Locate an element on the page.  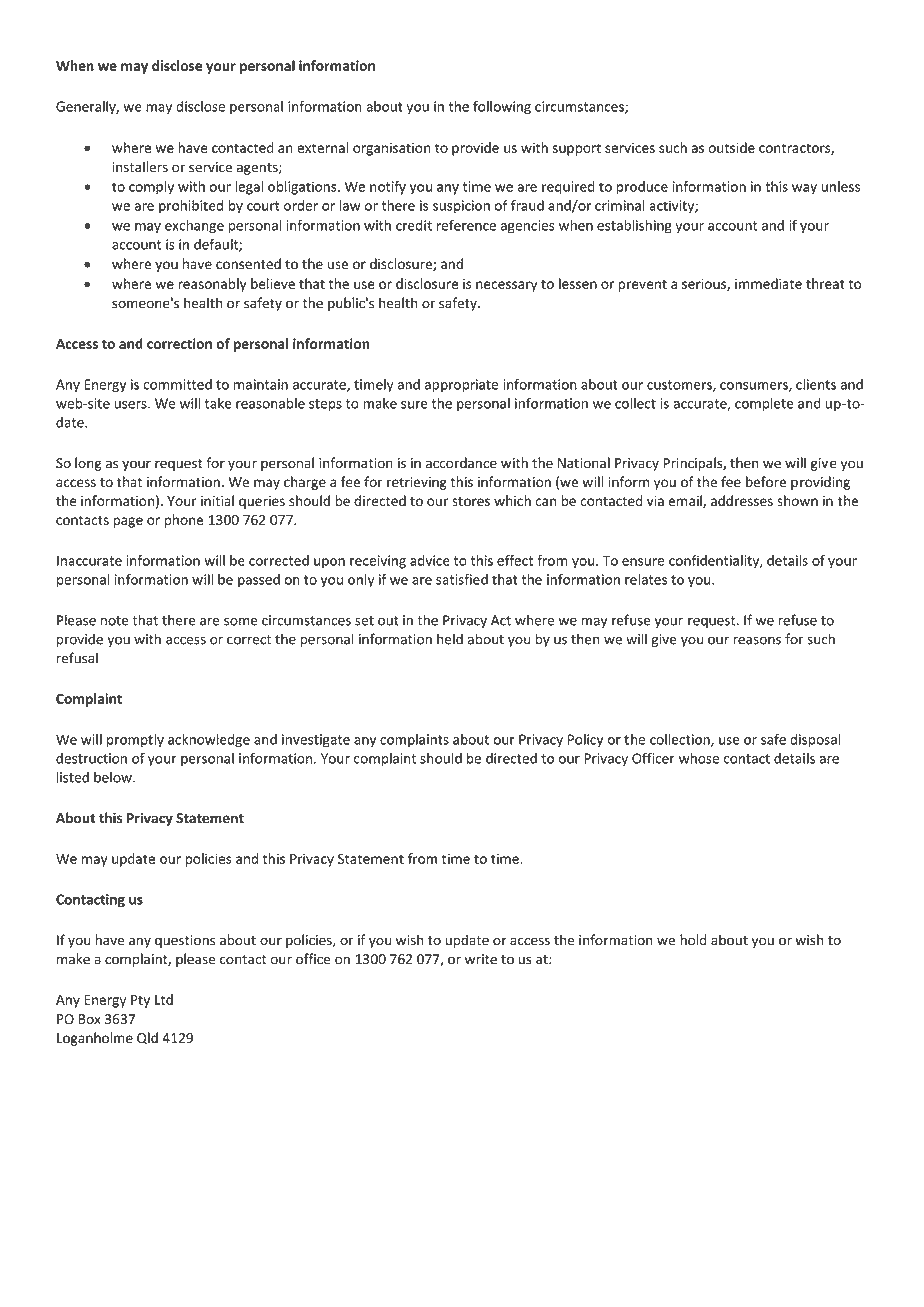
relates is located at coordinates (646, 579).
